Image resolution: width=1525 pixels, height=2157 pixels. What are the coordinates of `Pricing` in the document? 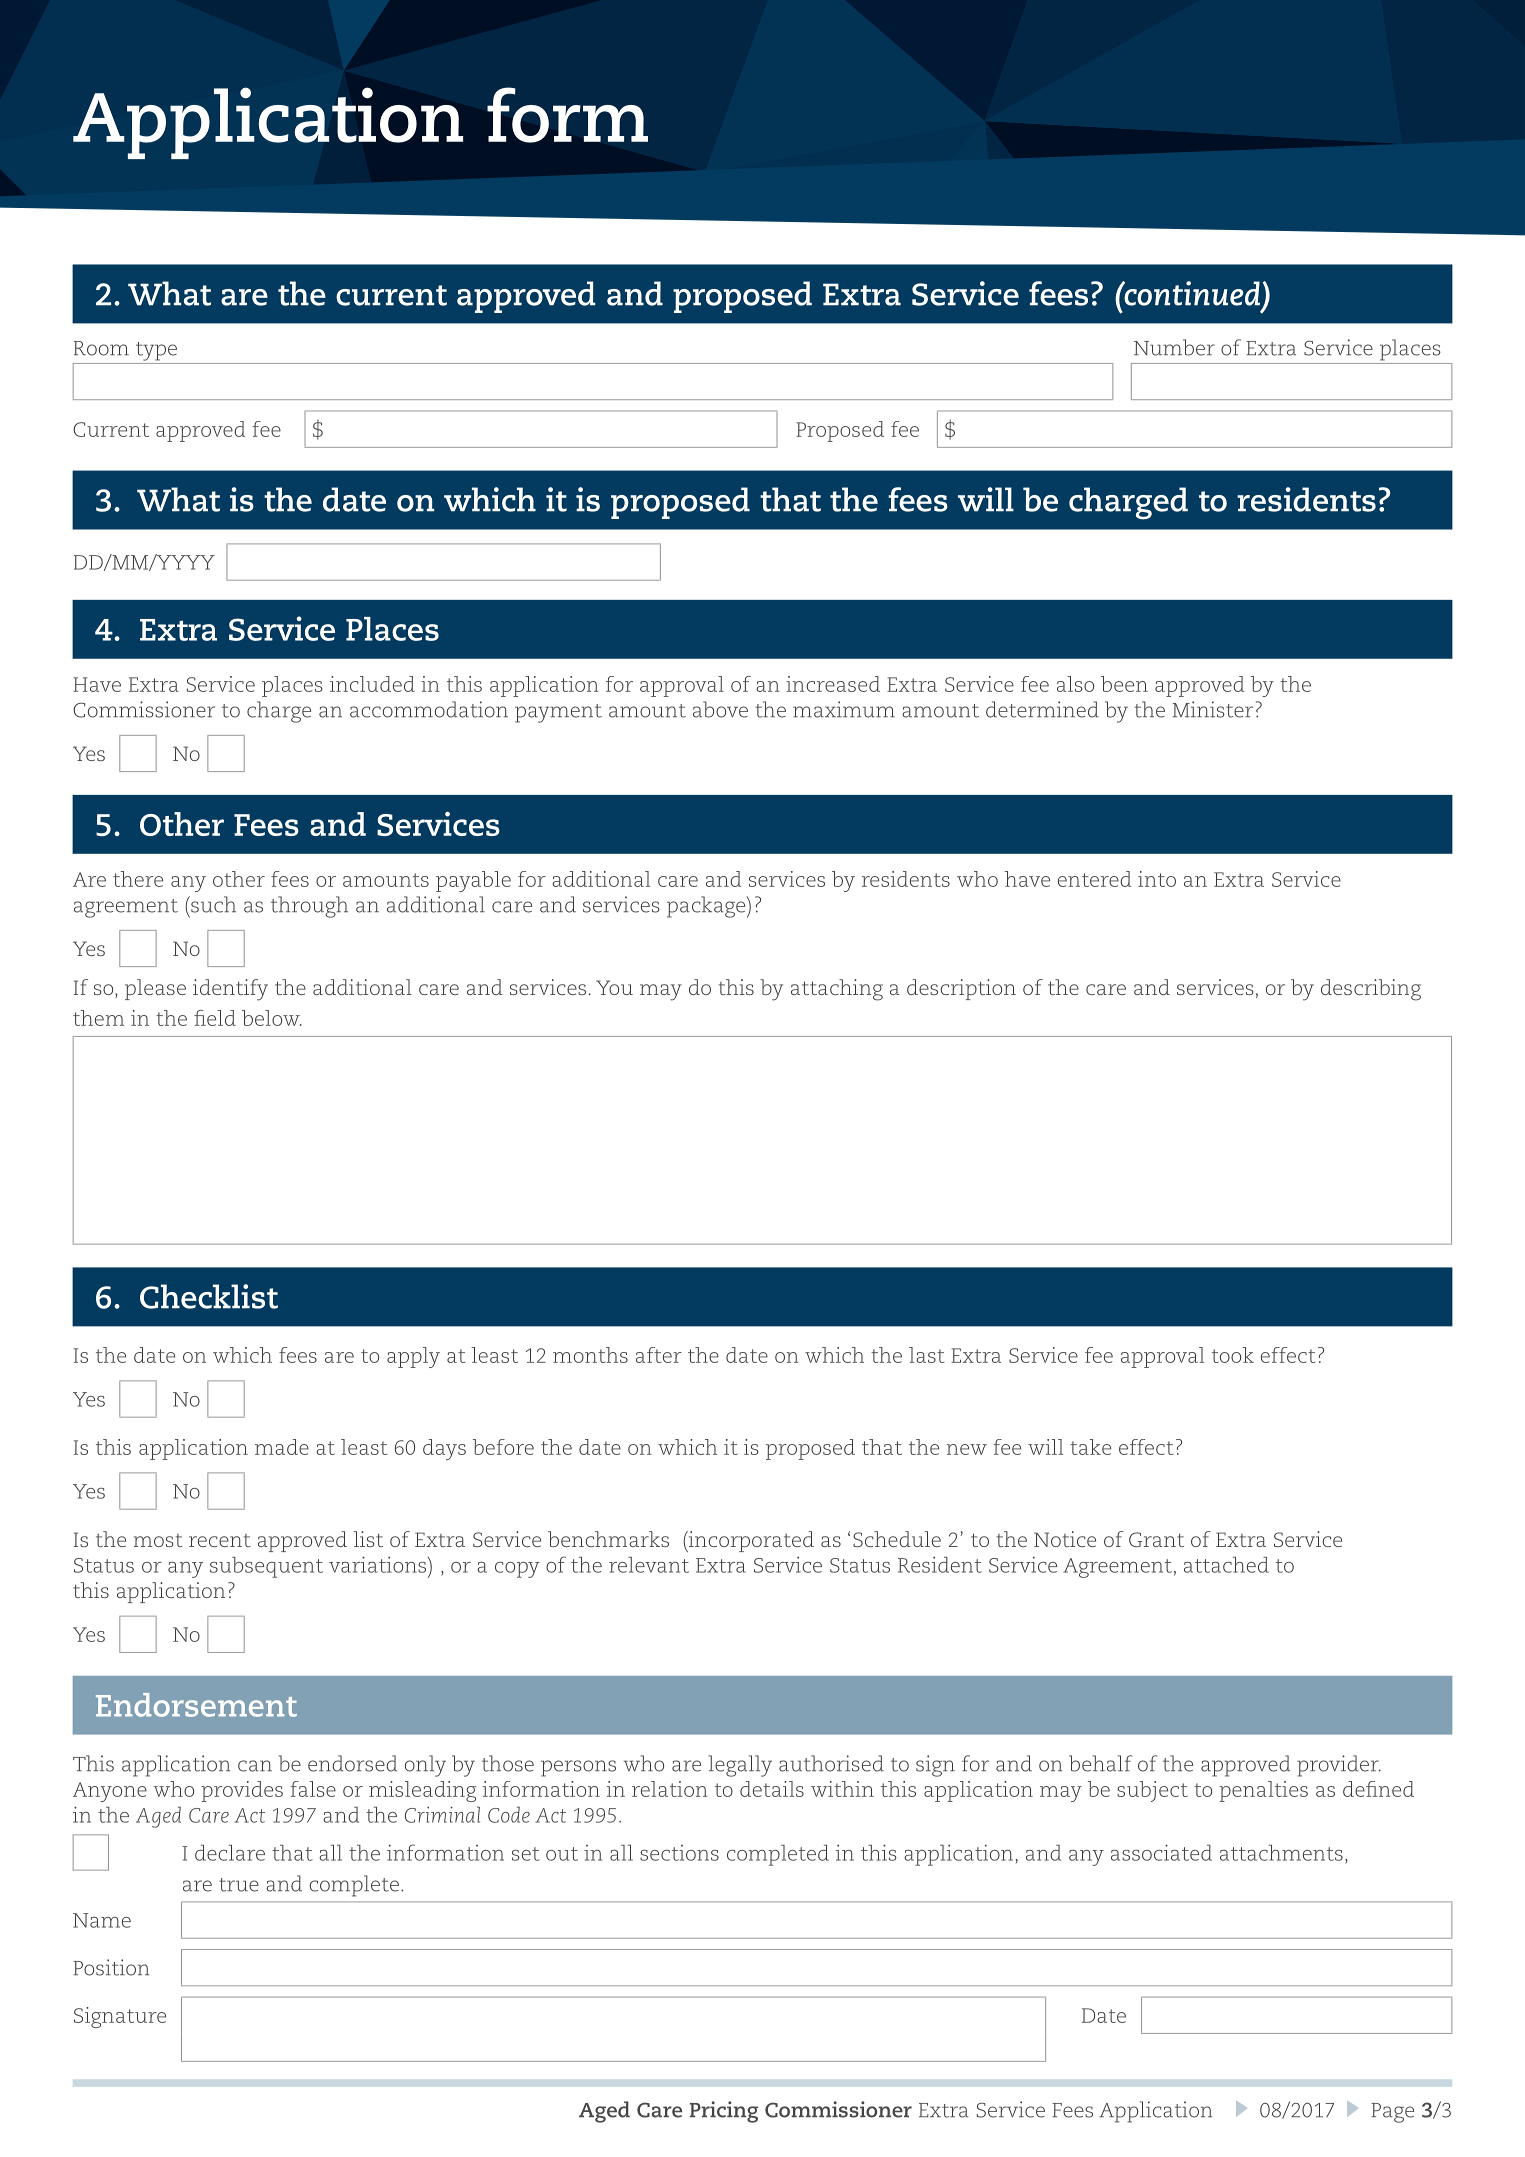 It's located at (724, 2112).
